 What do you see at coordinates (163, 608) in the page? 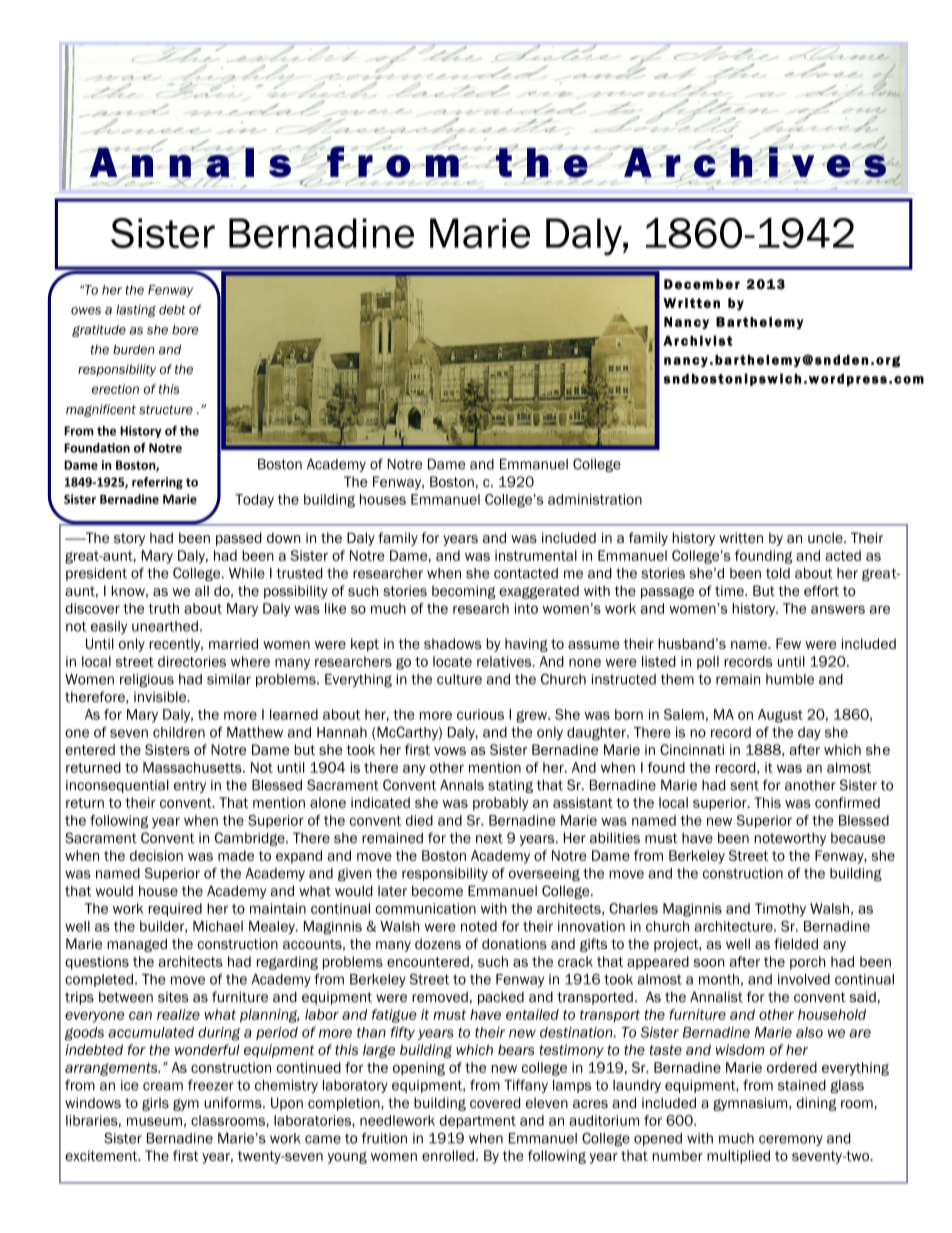
I see `truth` at bounding box center [163, 608].
